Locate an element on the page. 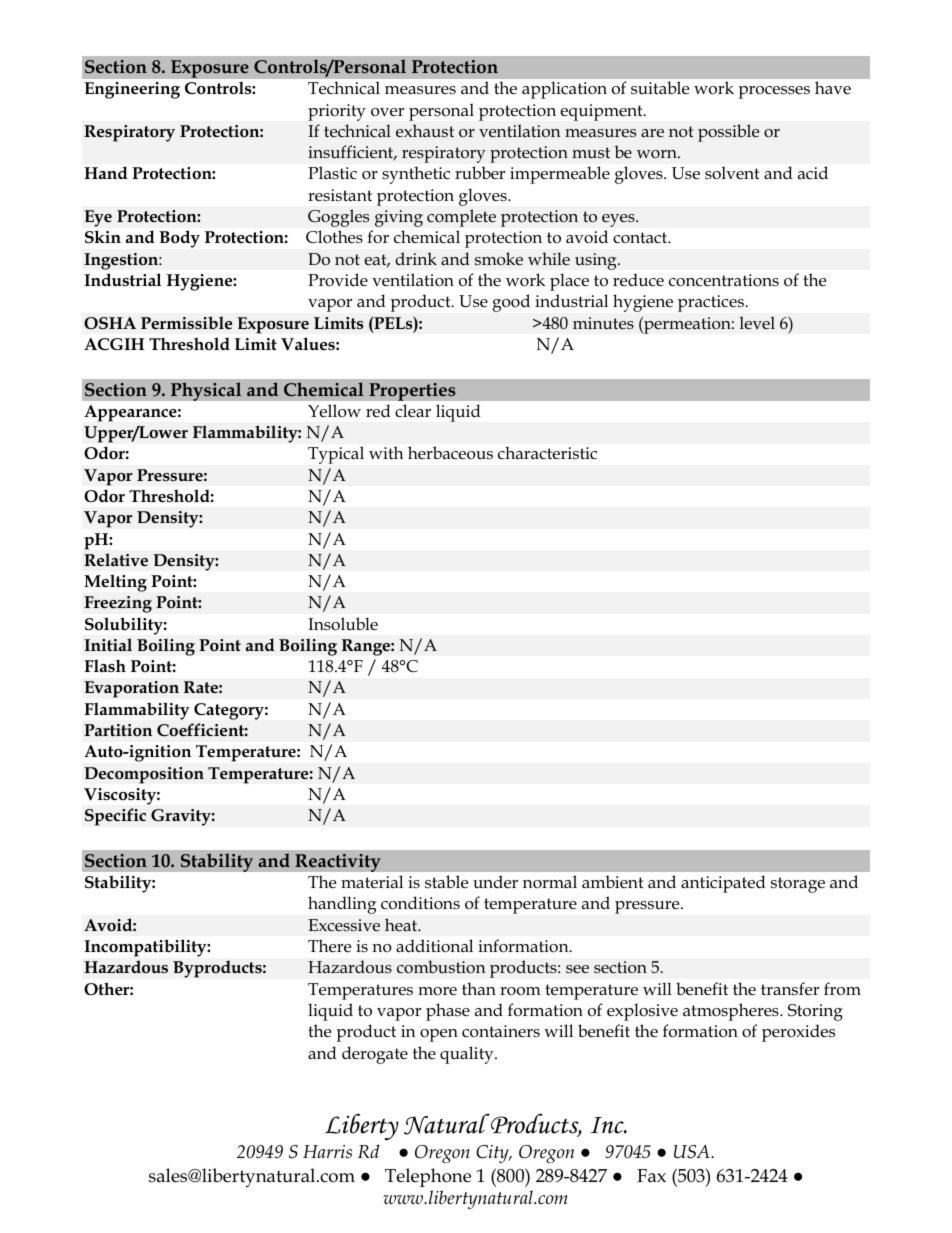 The height and width of the document is (1233, 952). City is located at coordinates (493, 1154).
